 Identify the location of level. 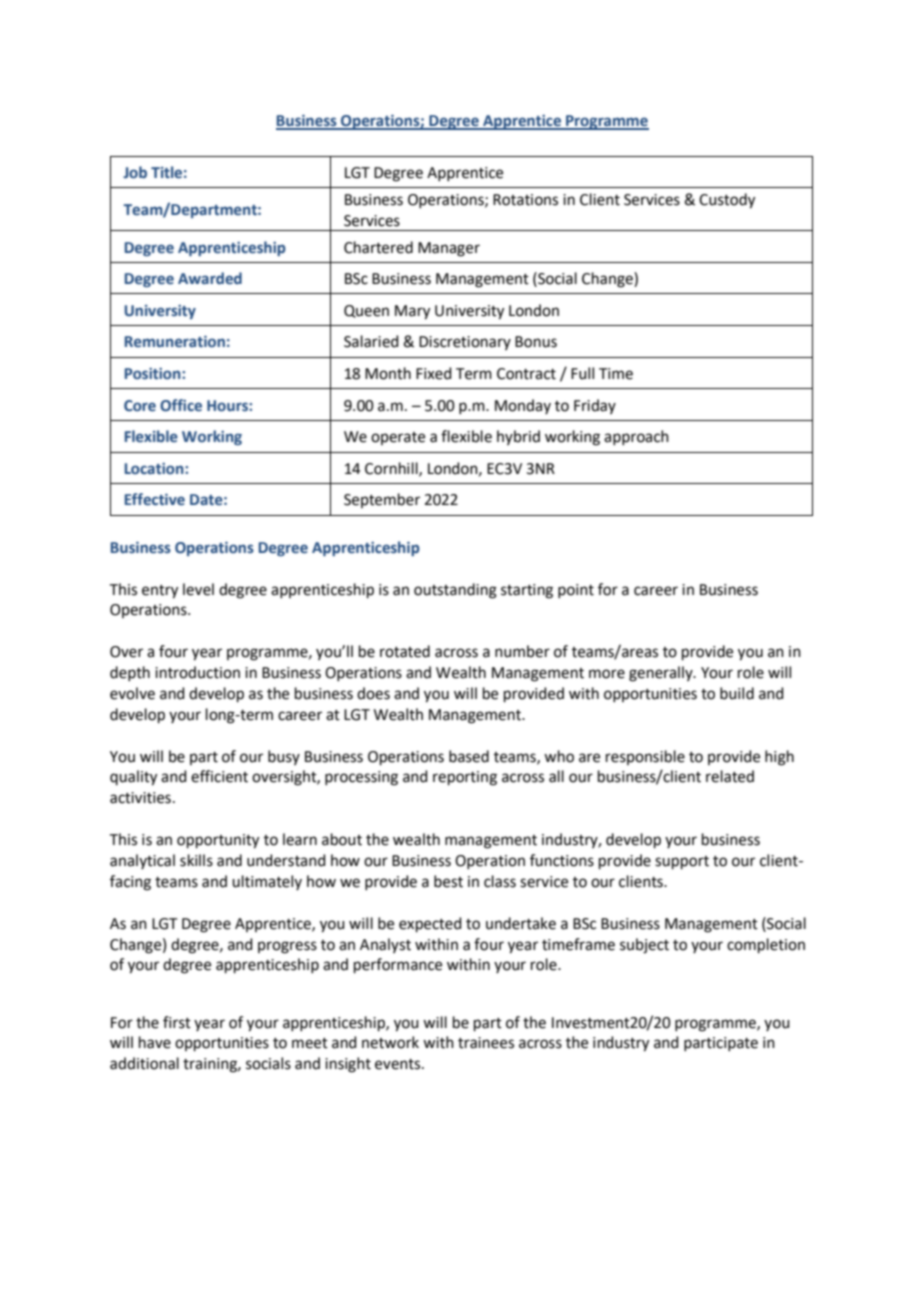
(198, 589).
